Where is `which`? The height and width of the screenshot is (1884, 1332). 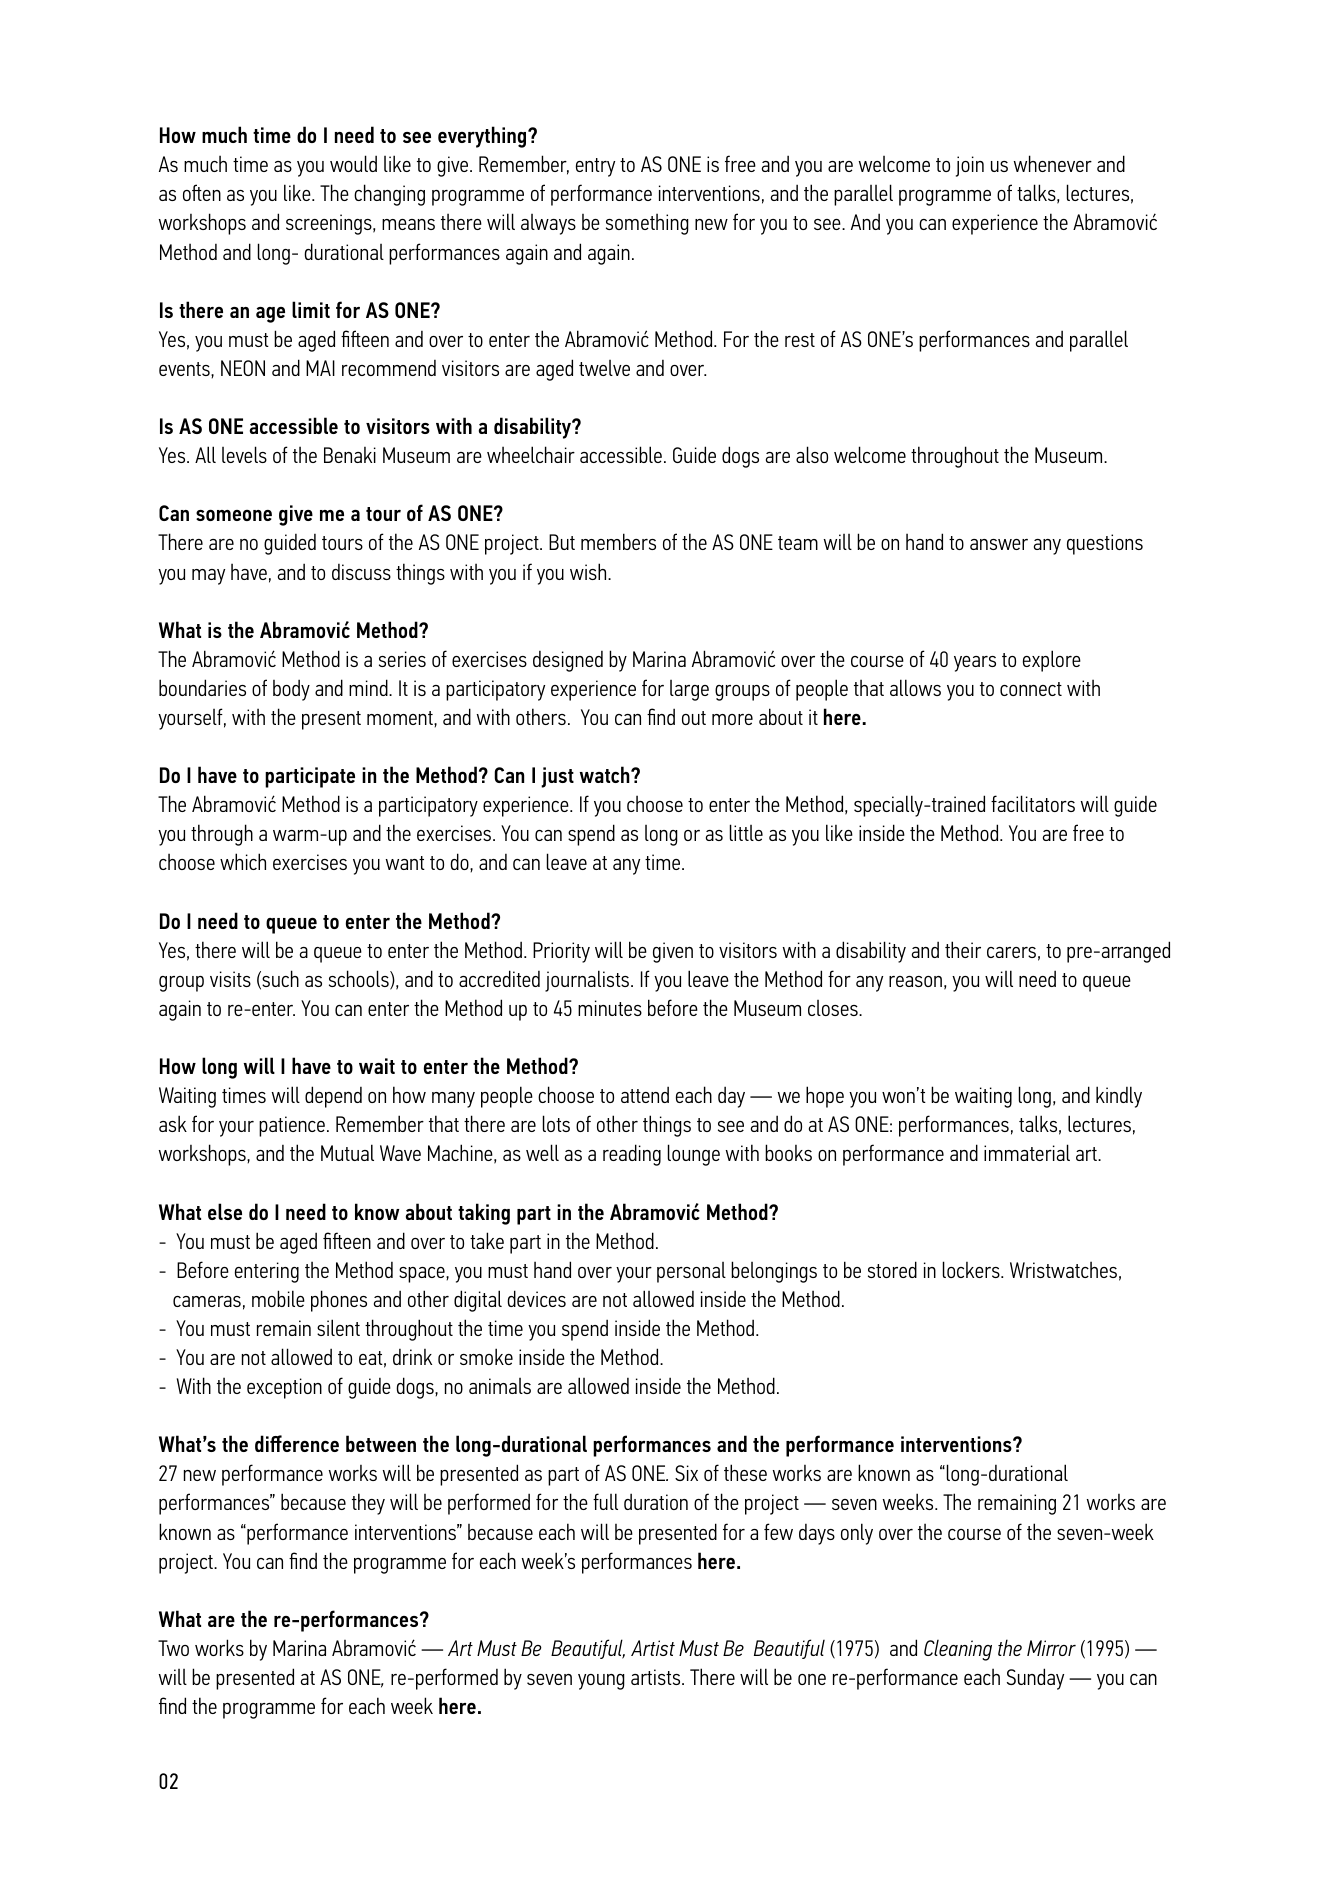
which is located at coordinates (243, 861).
